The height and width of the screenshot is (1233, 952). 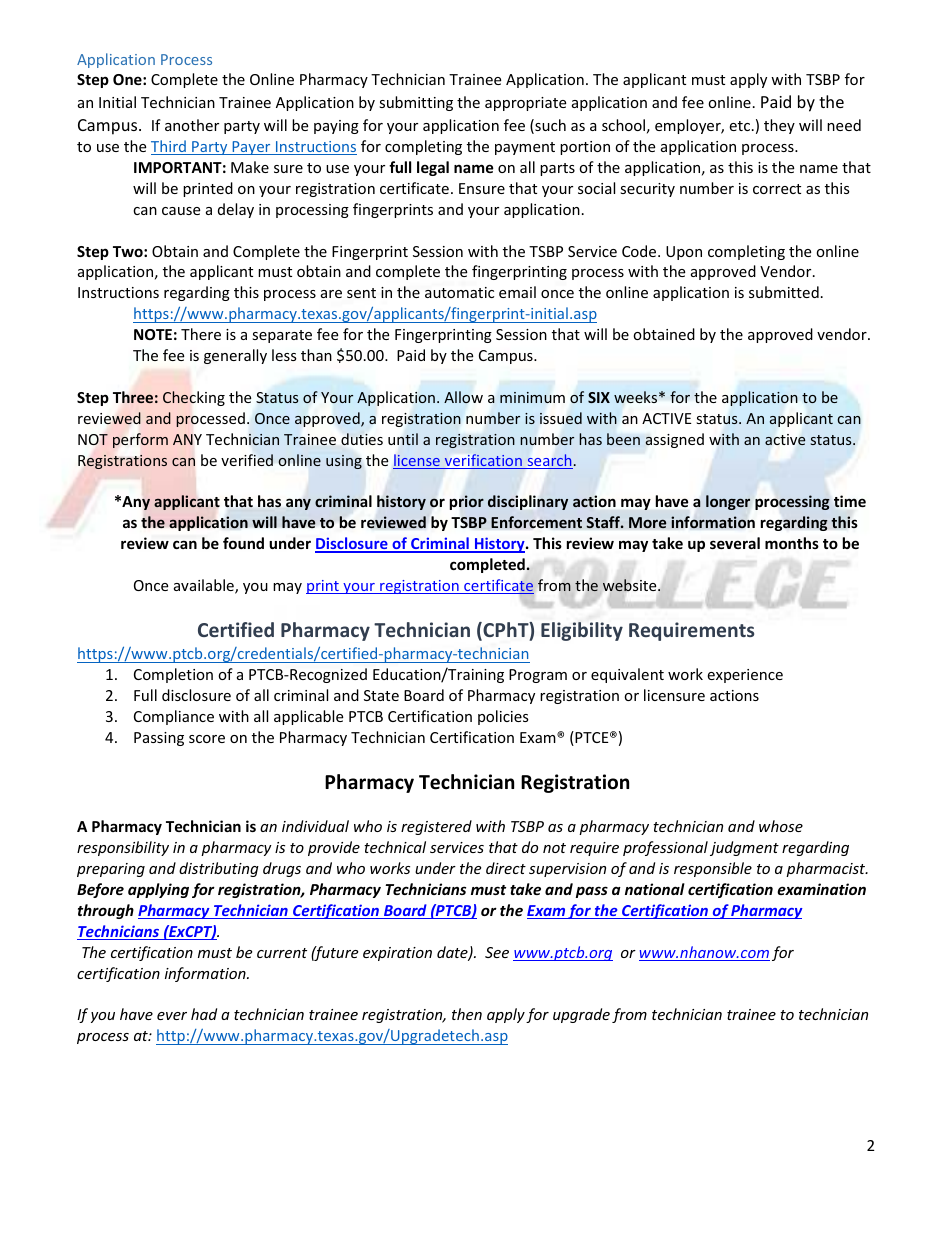 What do you see at coordinates (525, 148) in the screenshot?
I see `payment` at bounding box center [525, 148].
